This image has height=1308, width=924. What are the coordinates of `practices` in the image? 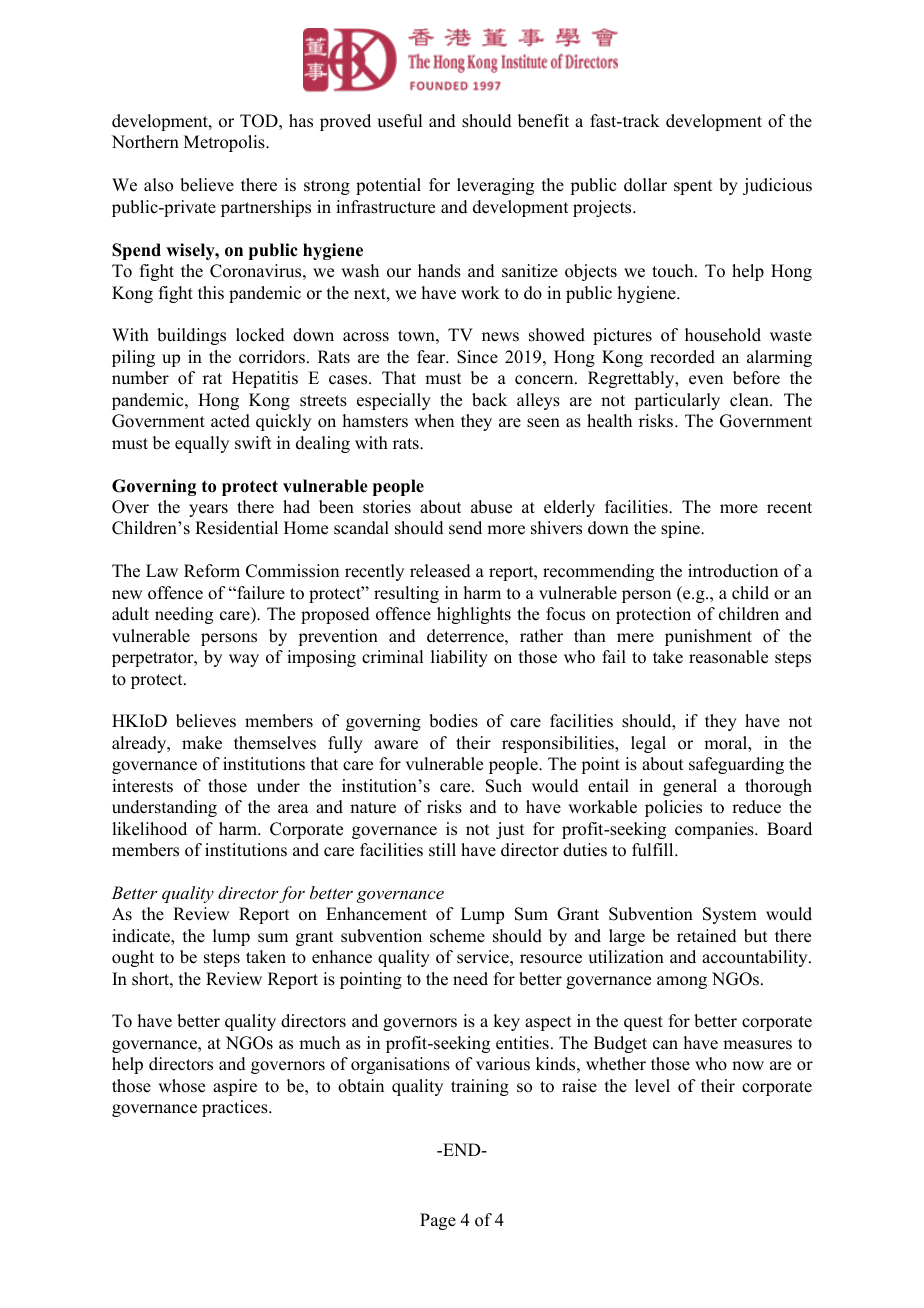 It's located at (236, 1108).
